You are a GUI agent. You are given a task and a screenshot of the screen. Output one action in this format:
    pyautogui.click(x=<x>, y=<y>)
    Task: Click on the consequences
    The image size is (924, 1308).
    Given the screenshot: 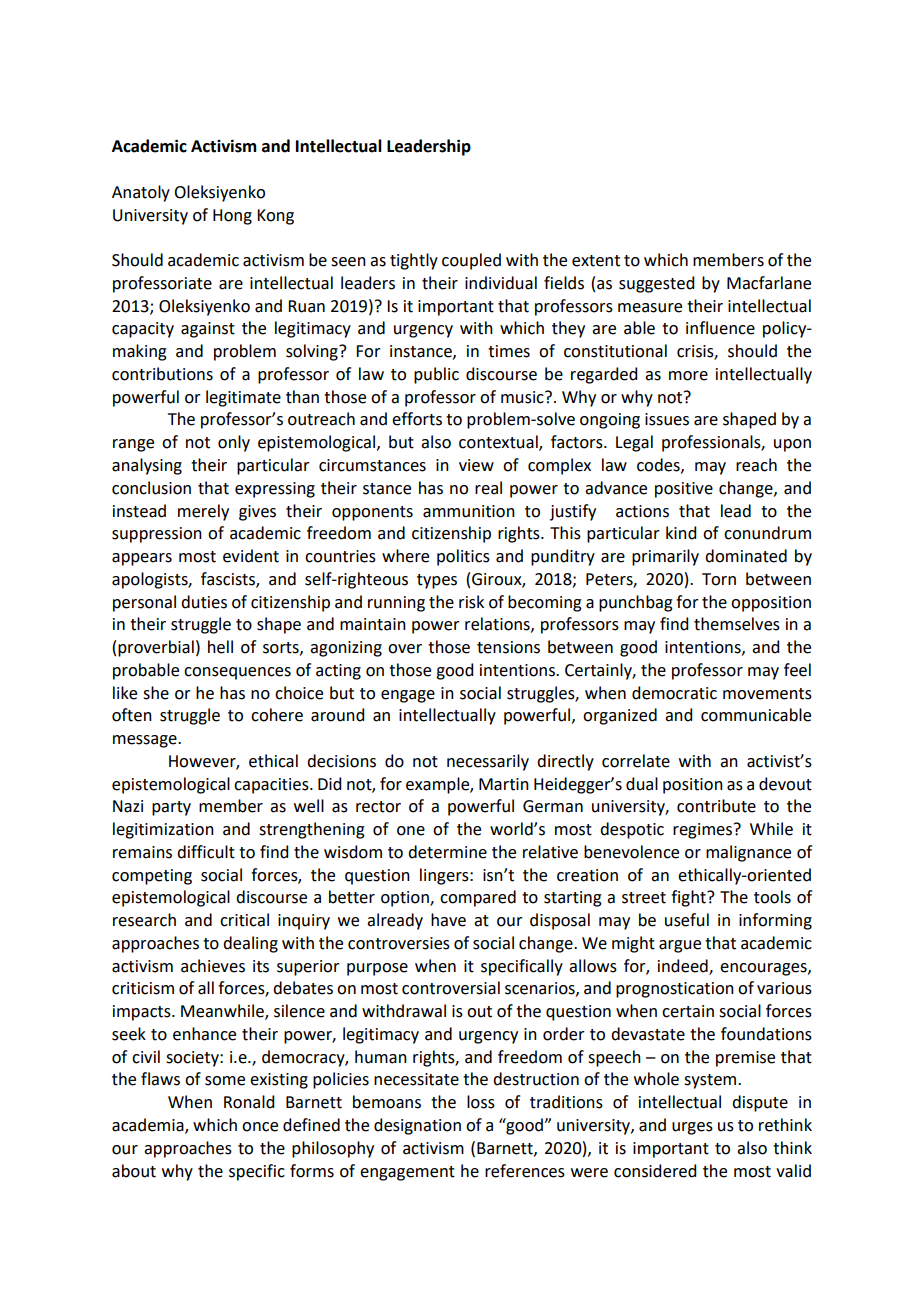 What is the action you would take?
    pyautogui.click(x=237, y=673)
